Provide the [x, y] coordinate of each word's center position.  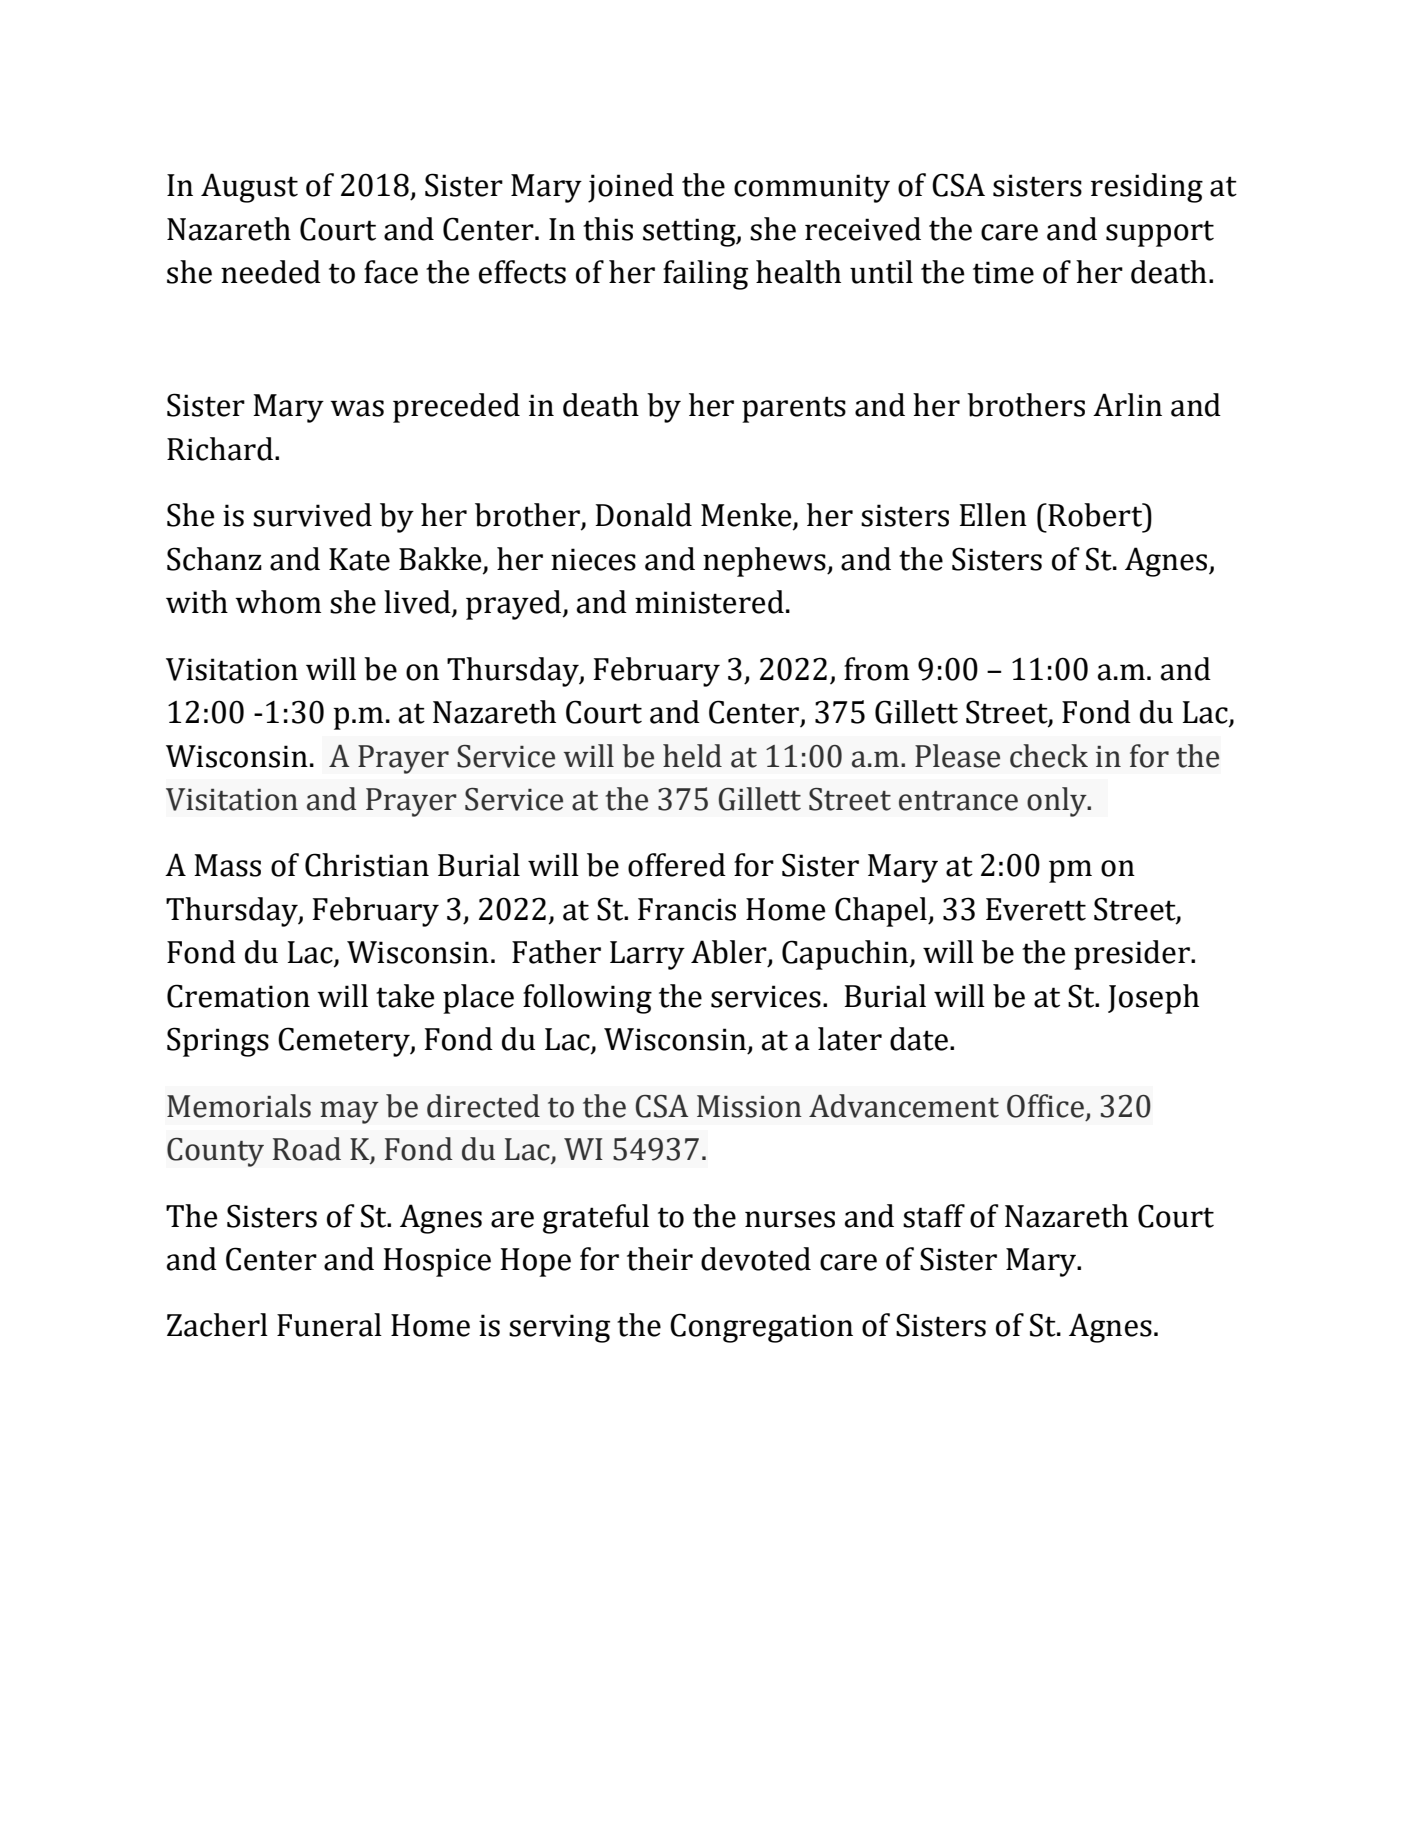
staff [934, 1216]
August [249, 188]
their [660, 1259]
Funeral [329, 1325]
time [1003, 272]
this [608, 229]
